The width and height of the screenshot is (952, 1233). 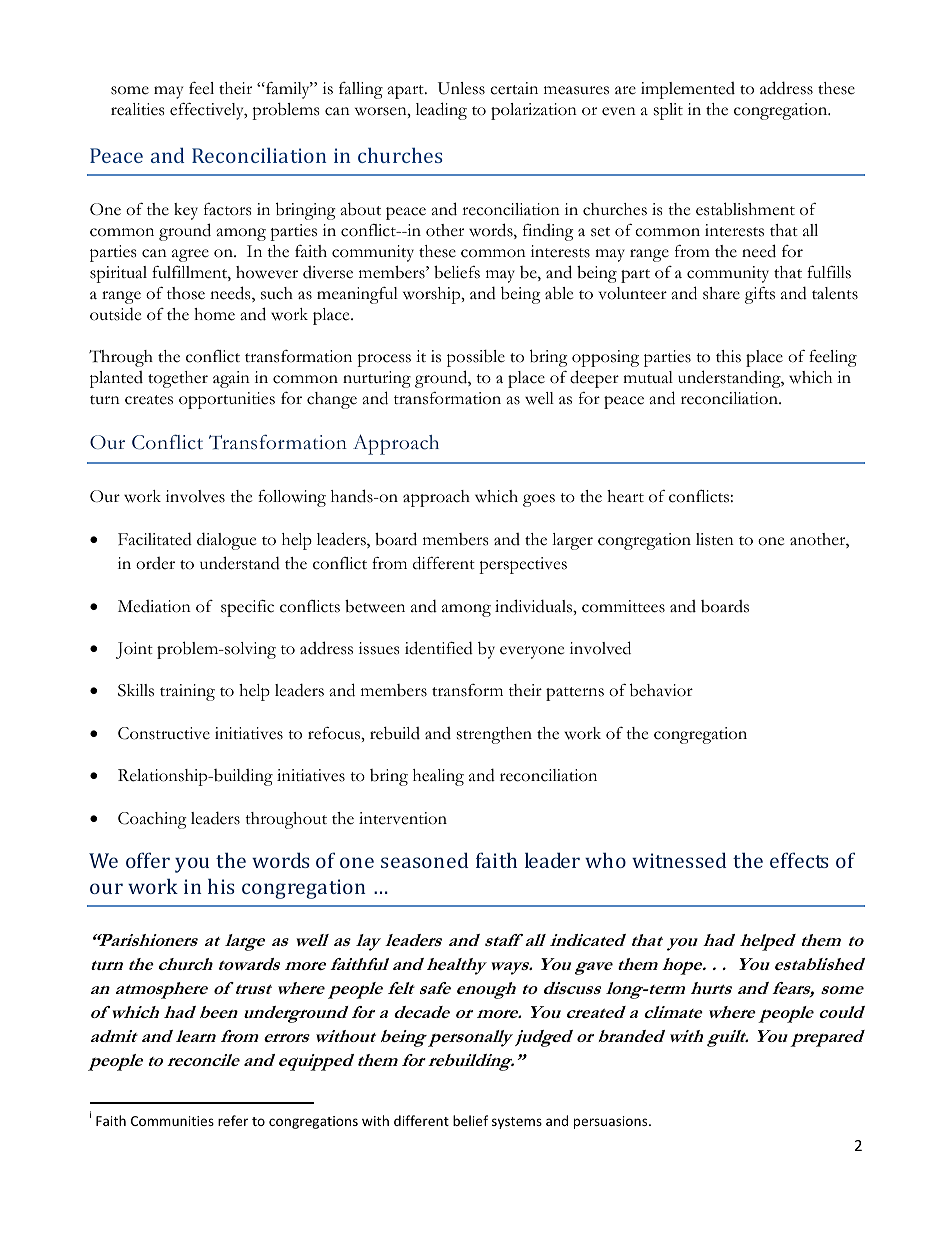 What do you see at coordinates (661, 690) in the screenshot?
I see `behavior` at bounding box center [661, 690].
